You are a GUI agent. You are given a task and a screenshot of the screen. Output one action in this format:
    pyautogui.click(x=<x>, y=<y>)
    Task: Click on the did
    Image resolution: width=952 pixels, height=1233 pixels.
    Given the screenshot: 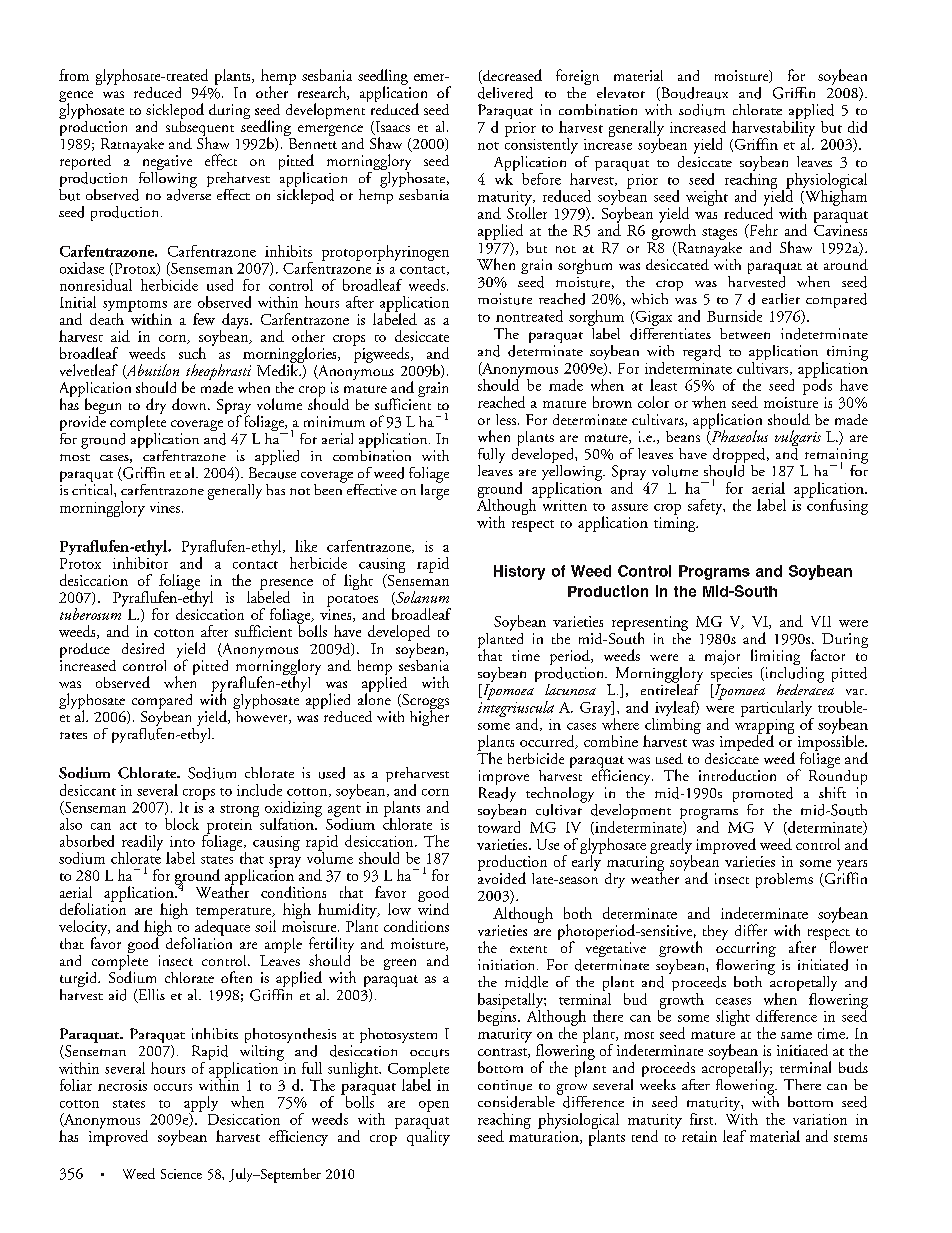 What is the action you would take?
    pyautogui.click(x=857, y=127)
